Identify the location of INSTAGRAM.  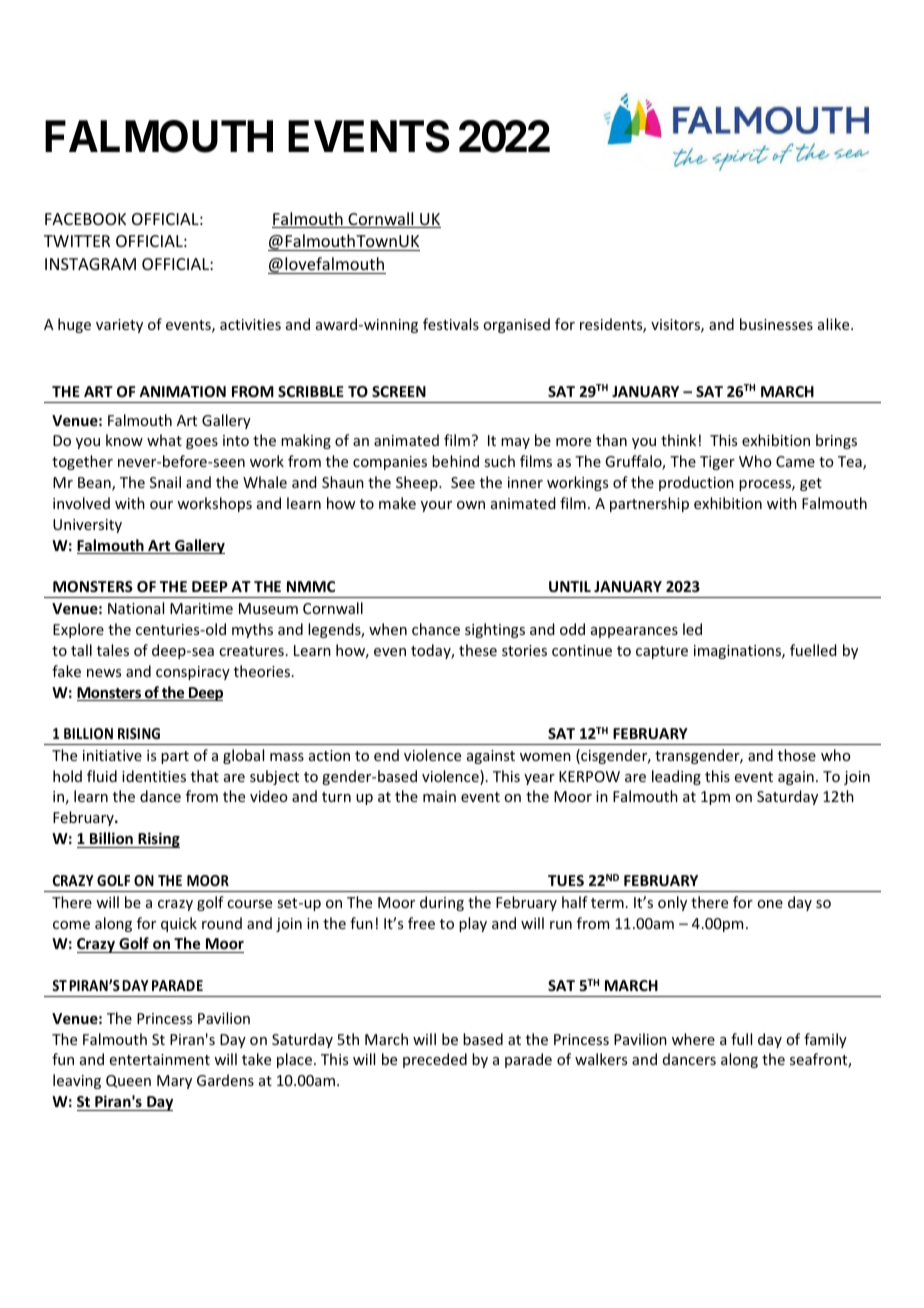
(90, 264).
